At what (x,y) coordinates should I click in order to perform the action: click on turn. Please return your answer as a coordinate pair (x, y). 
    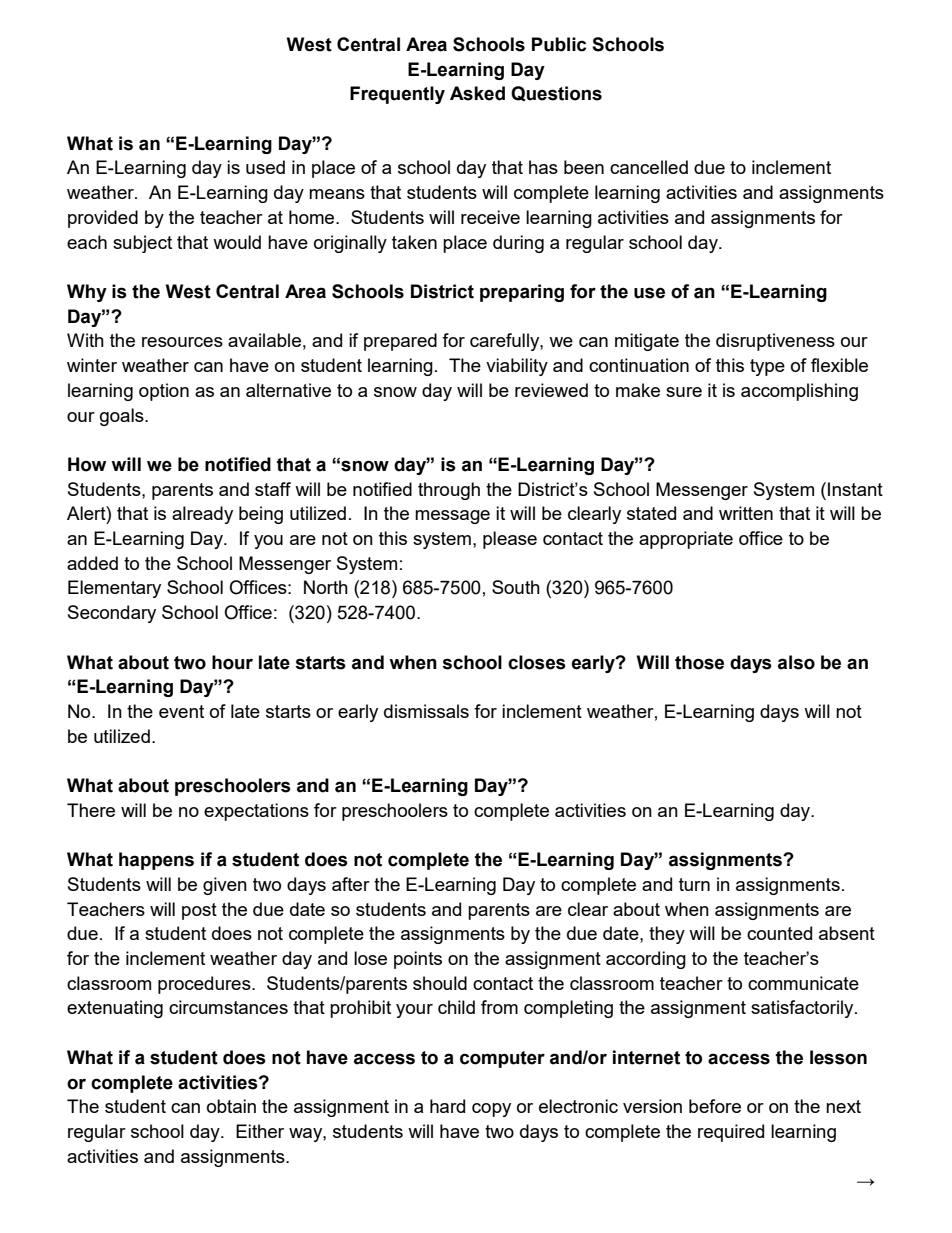
    Looking at the image, I should click on (694, 884).
